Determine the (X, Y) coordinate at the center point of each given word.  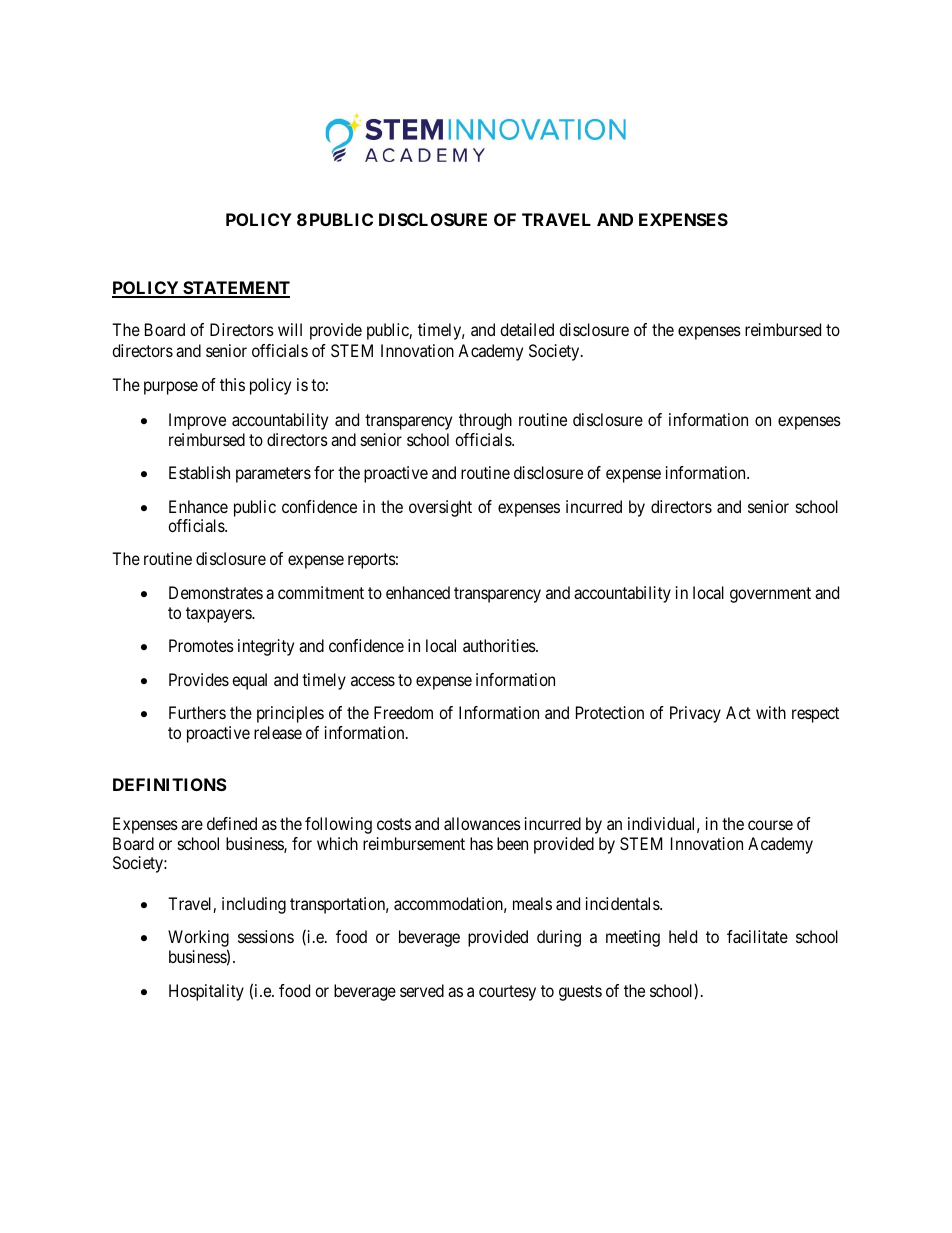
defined (232, 823)
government (770, 595)
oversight (440, 508)
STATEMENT (235, 289)
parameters (273, 475)
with (771, 712)
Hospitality (206, 992)
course (770, 825)
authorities (500, 645)
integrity (266, 647)
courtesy (507, 993)
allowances (482, 823)
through (485, 421)
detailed (527, 329)
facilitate (757, 936)
